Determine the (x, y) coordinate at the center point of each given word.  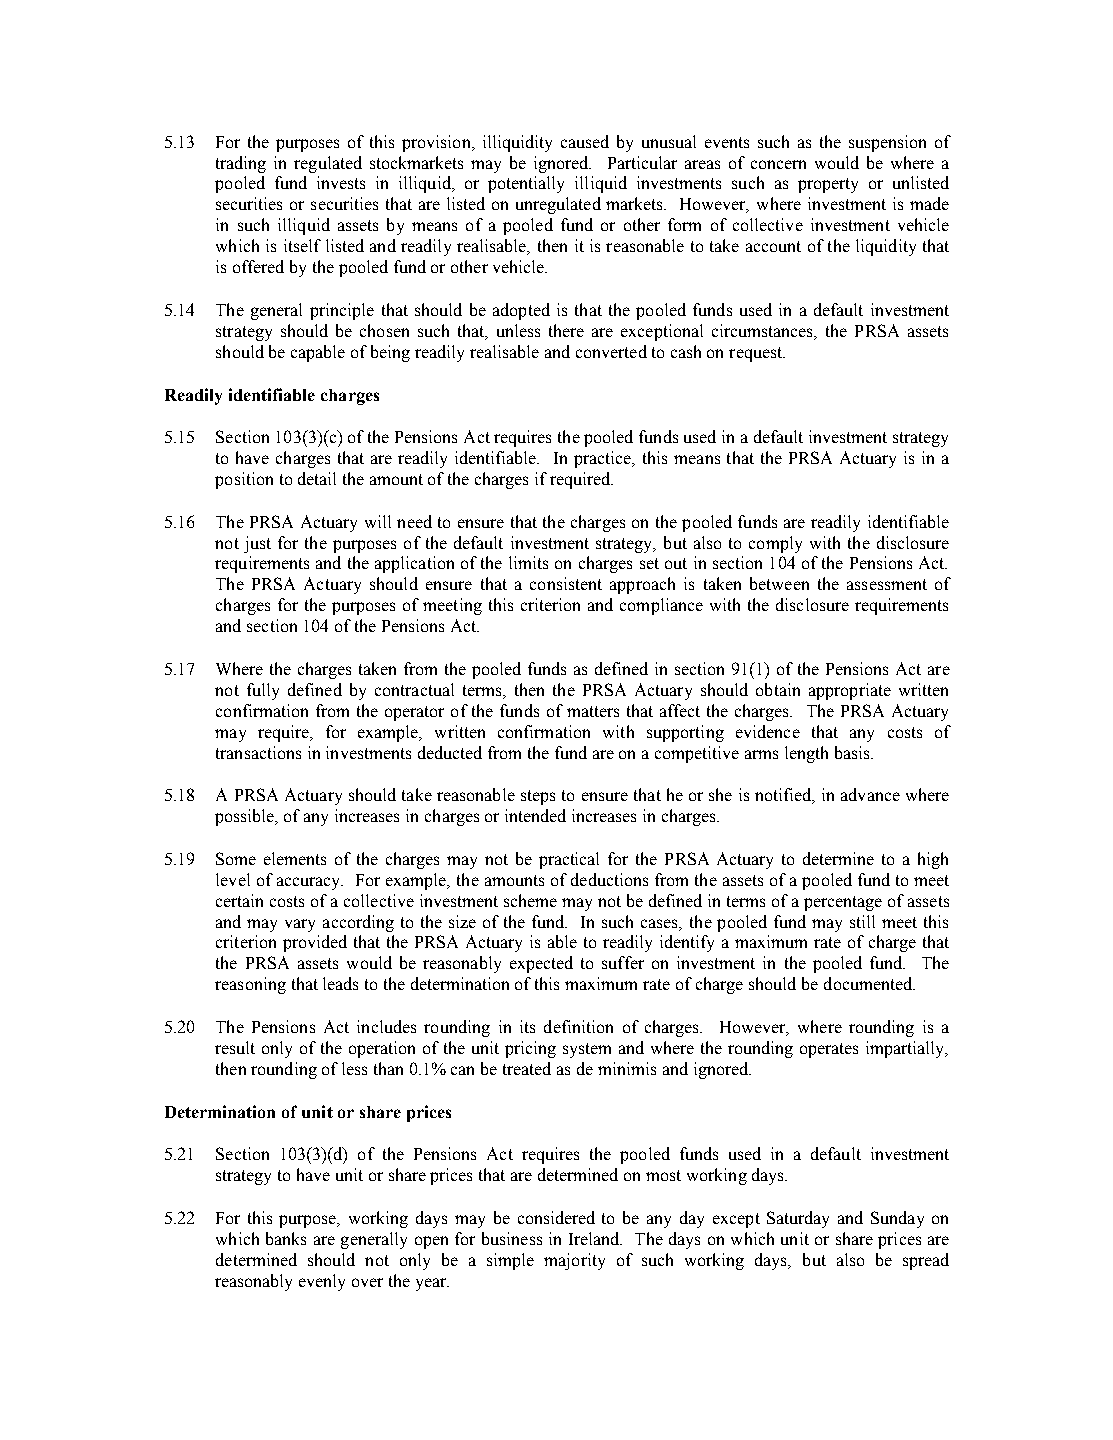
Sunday (897, 1219)
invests (341, 182)
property (828, 185)
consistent (566, 583)
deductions (609, 879)
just (257, 544)
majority (574, 1261)
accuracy (310, 883)
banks (286, 1238)
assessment (887, 584)
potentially (526, 184)
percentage (843, 903)
